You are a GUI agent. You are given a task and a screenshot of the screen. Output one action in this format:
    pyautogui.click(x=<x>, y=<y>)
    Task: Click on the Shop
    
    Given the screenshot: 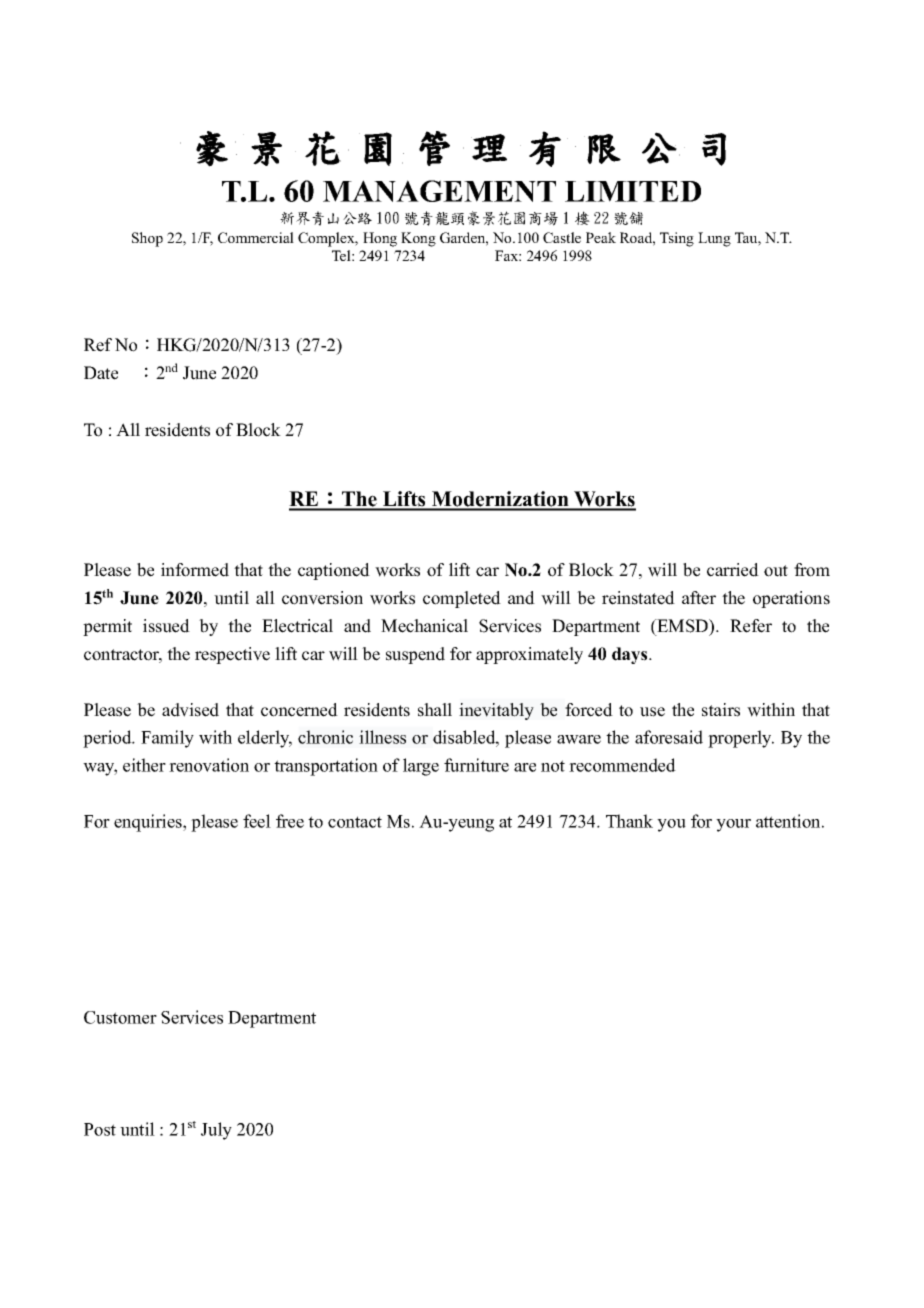 What is the action you would take?
    pyautogui.click(x=147, y=239)
